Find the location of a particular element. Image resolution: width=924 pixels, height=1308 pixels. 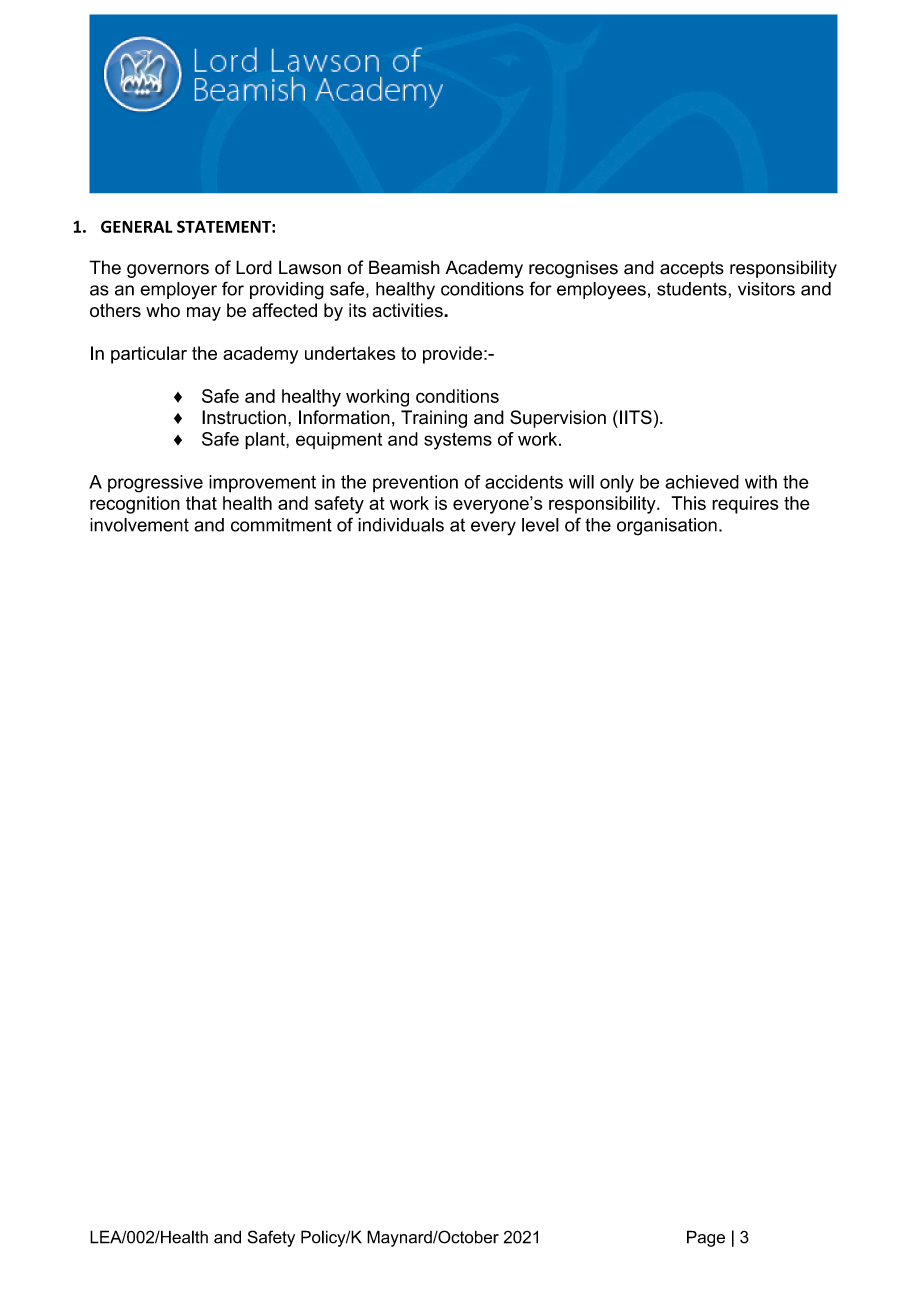

governors is located at coordinates (168, 271).
